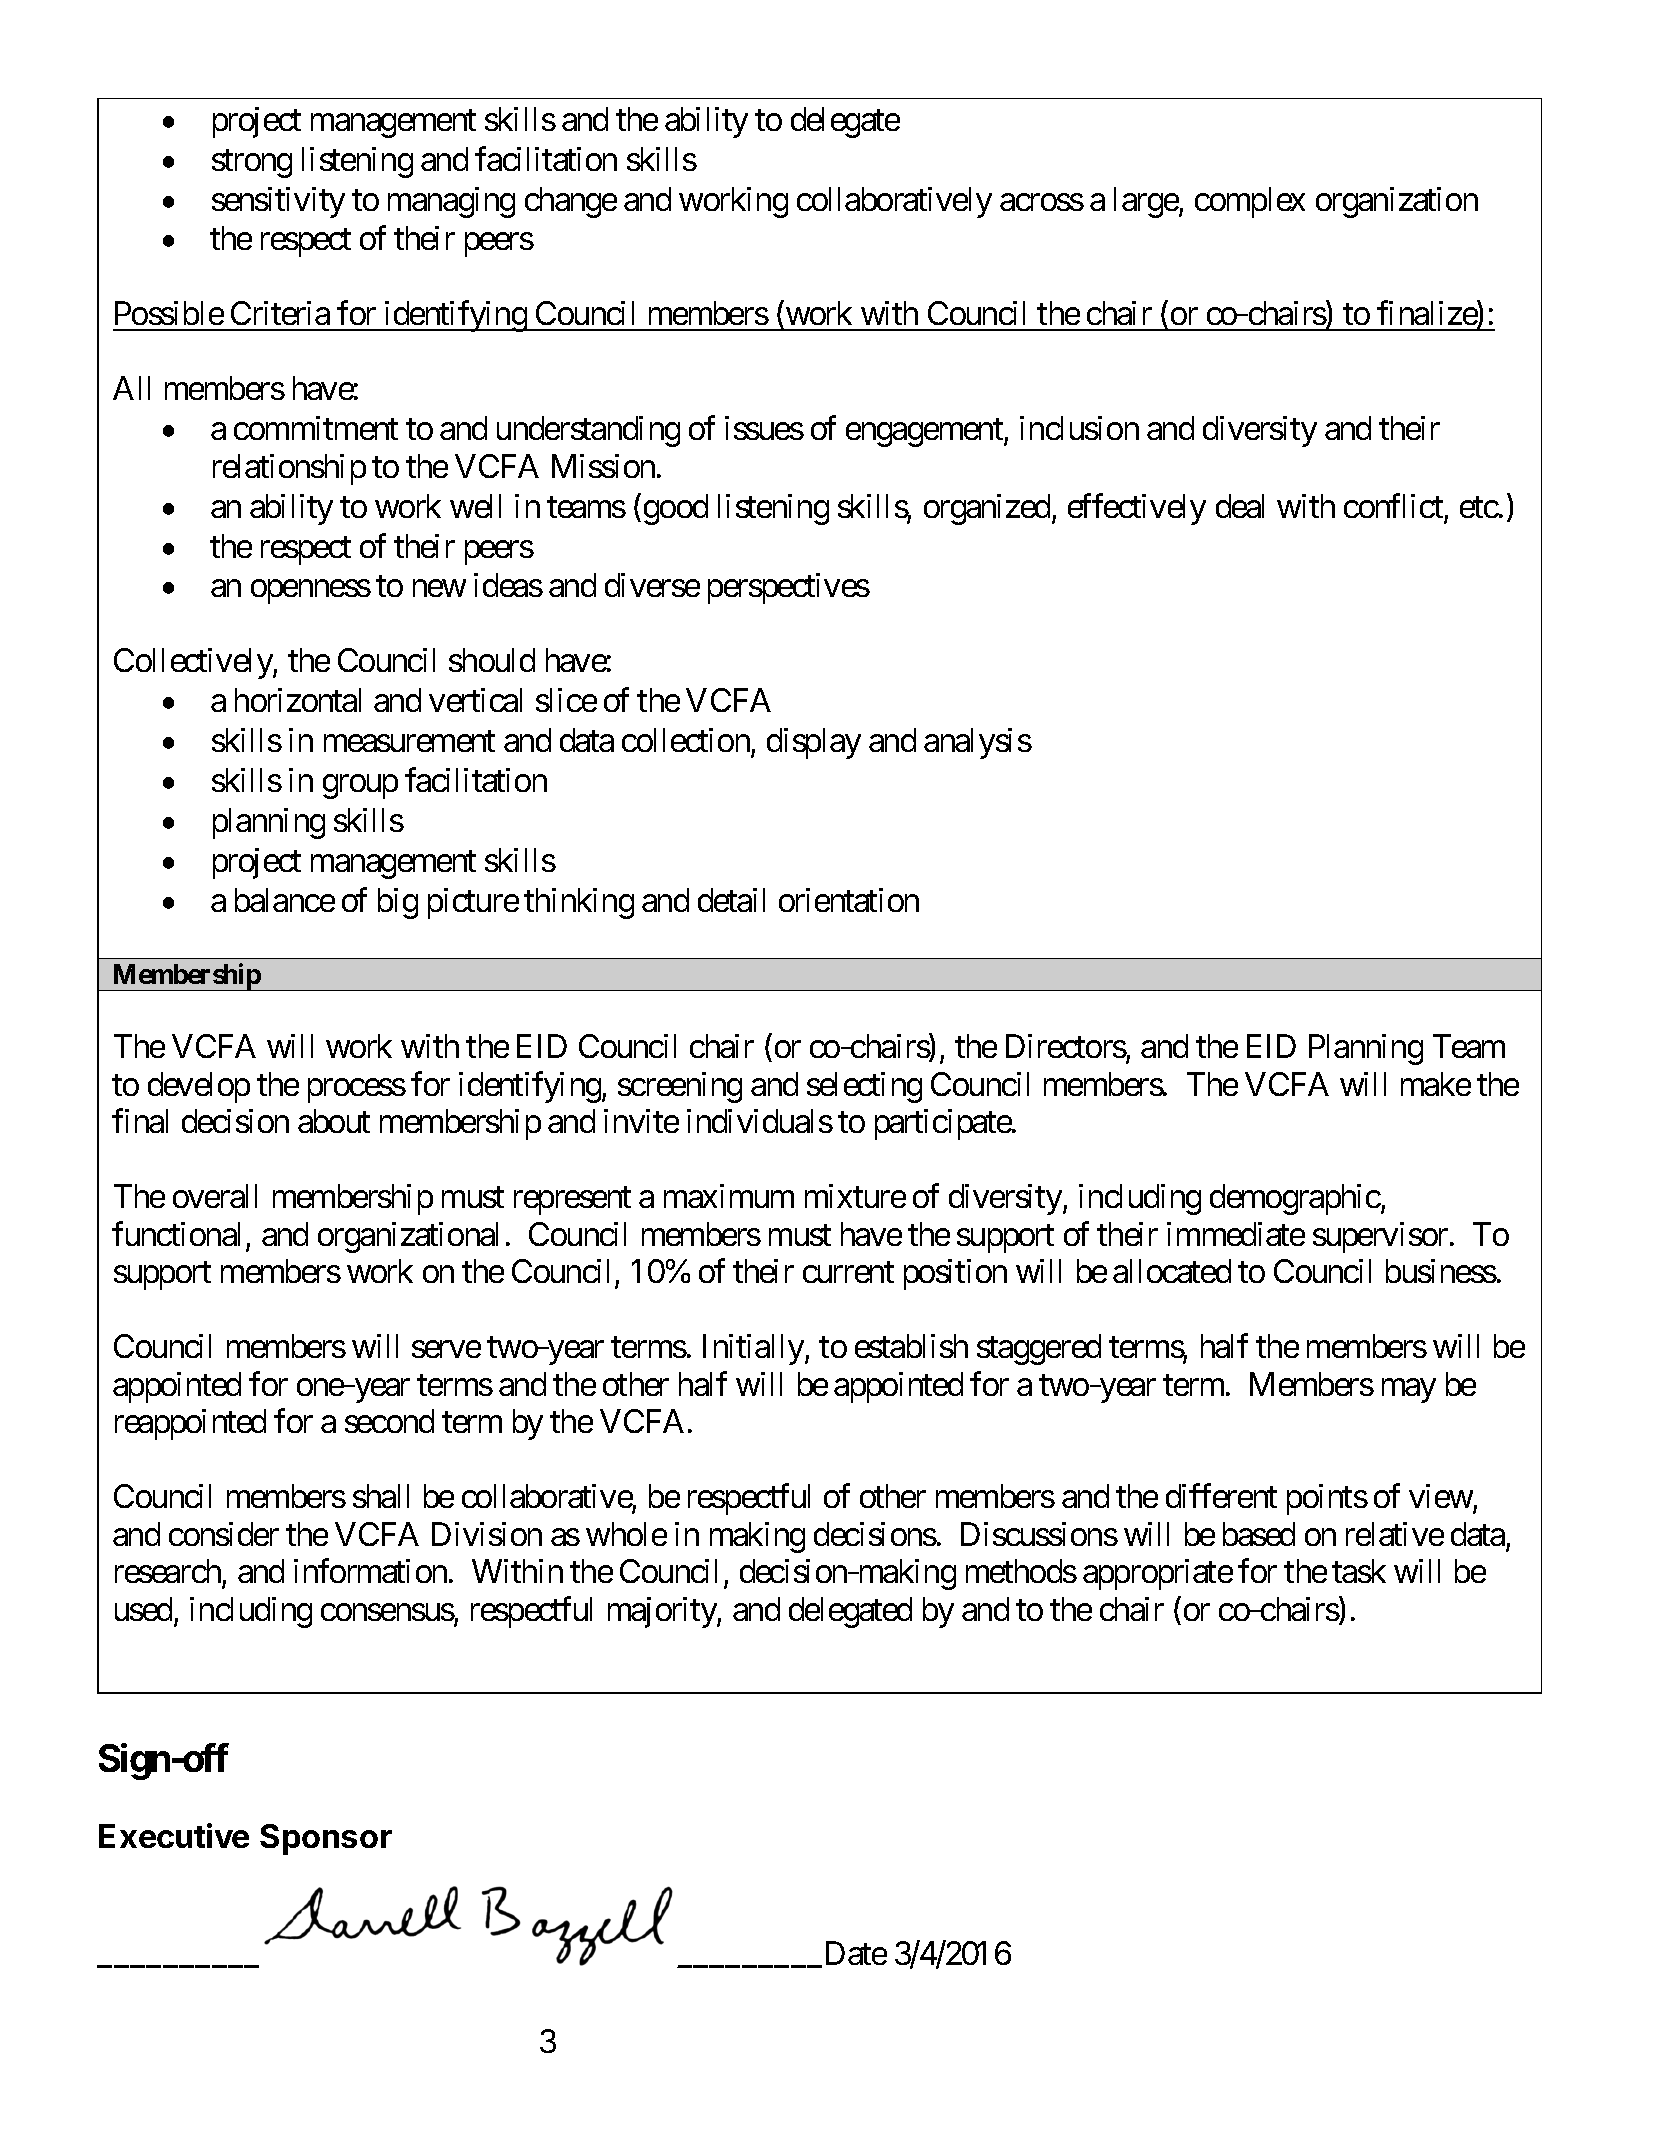 The width and height of the page is (1664, 2154). I want to click on demographic, so click(1295, 1199).
